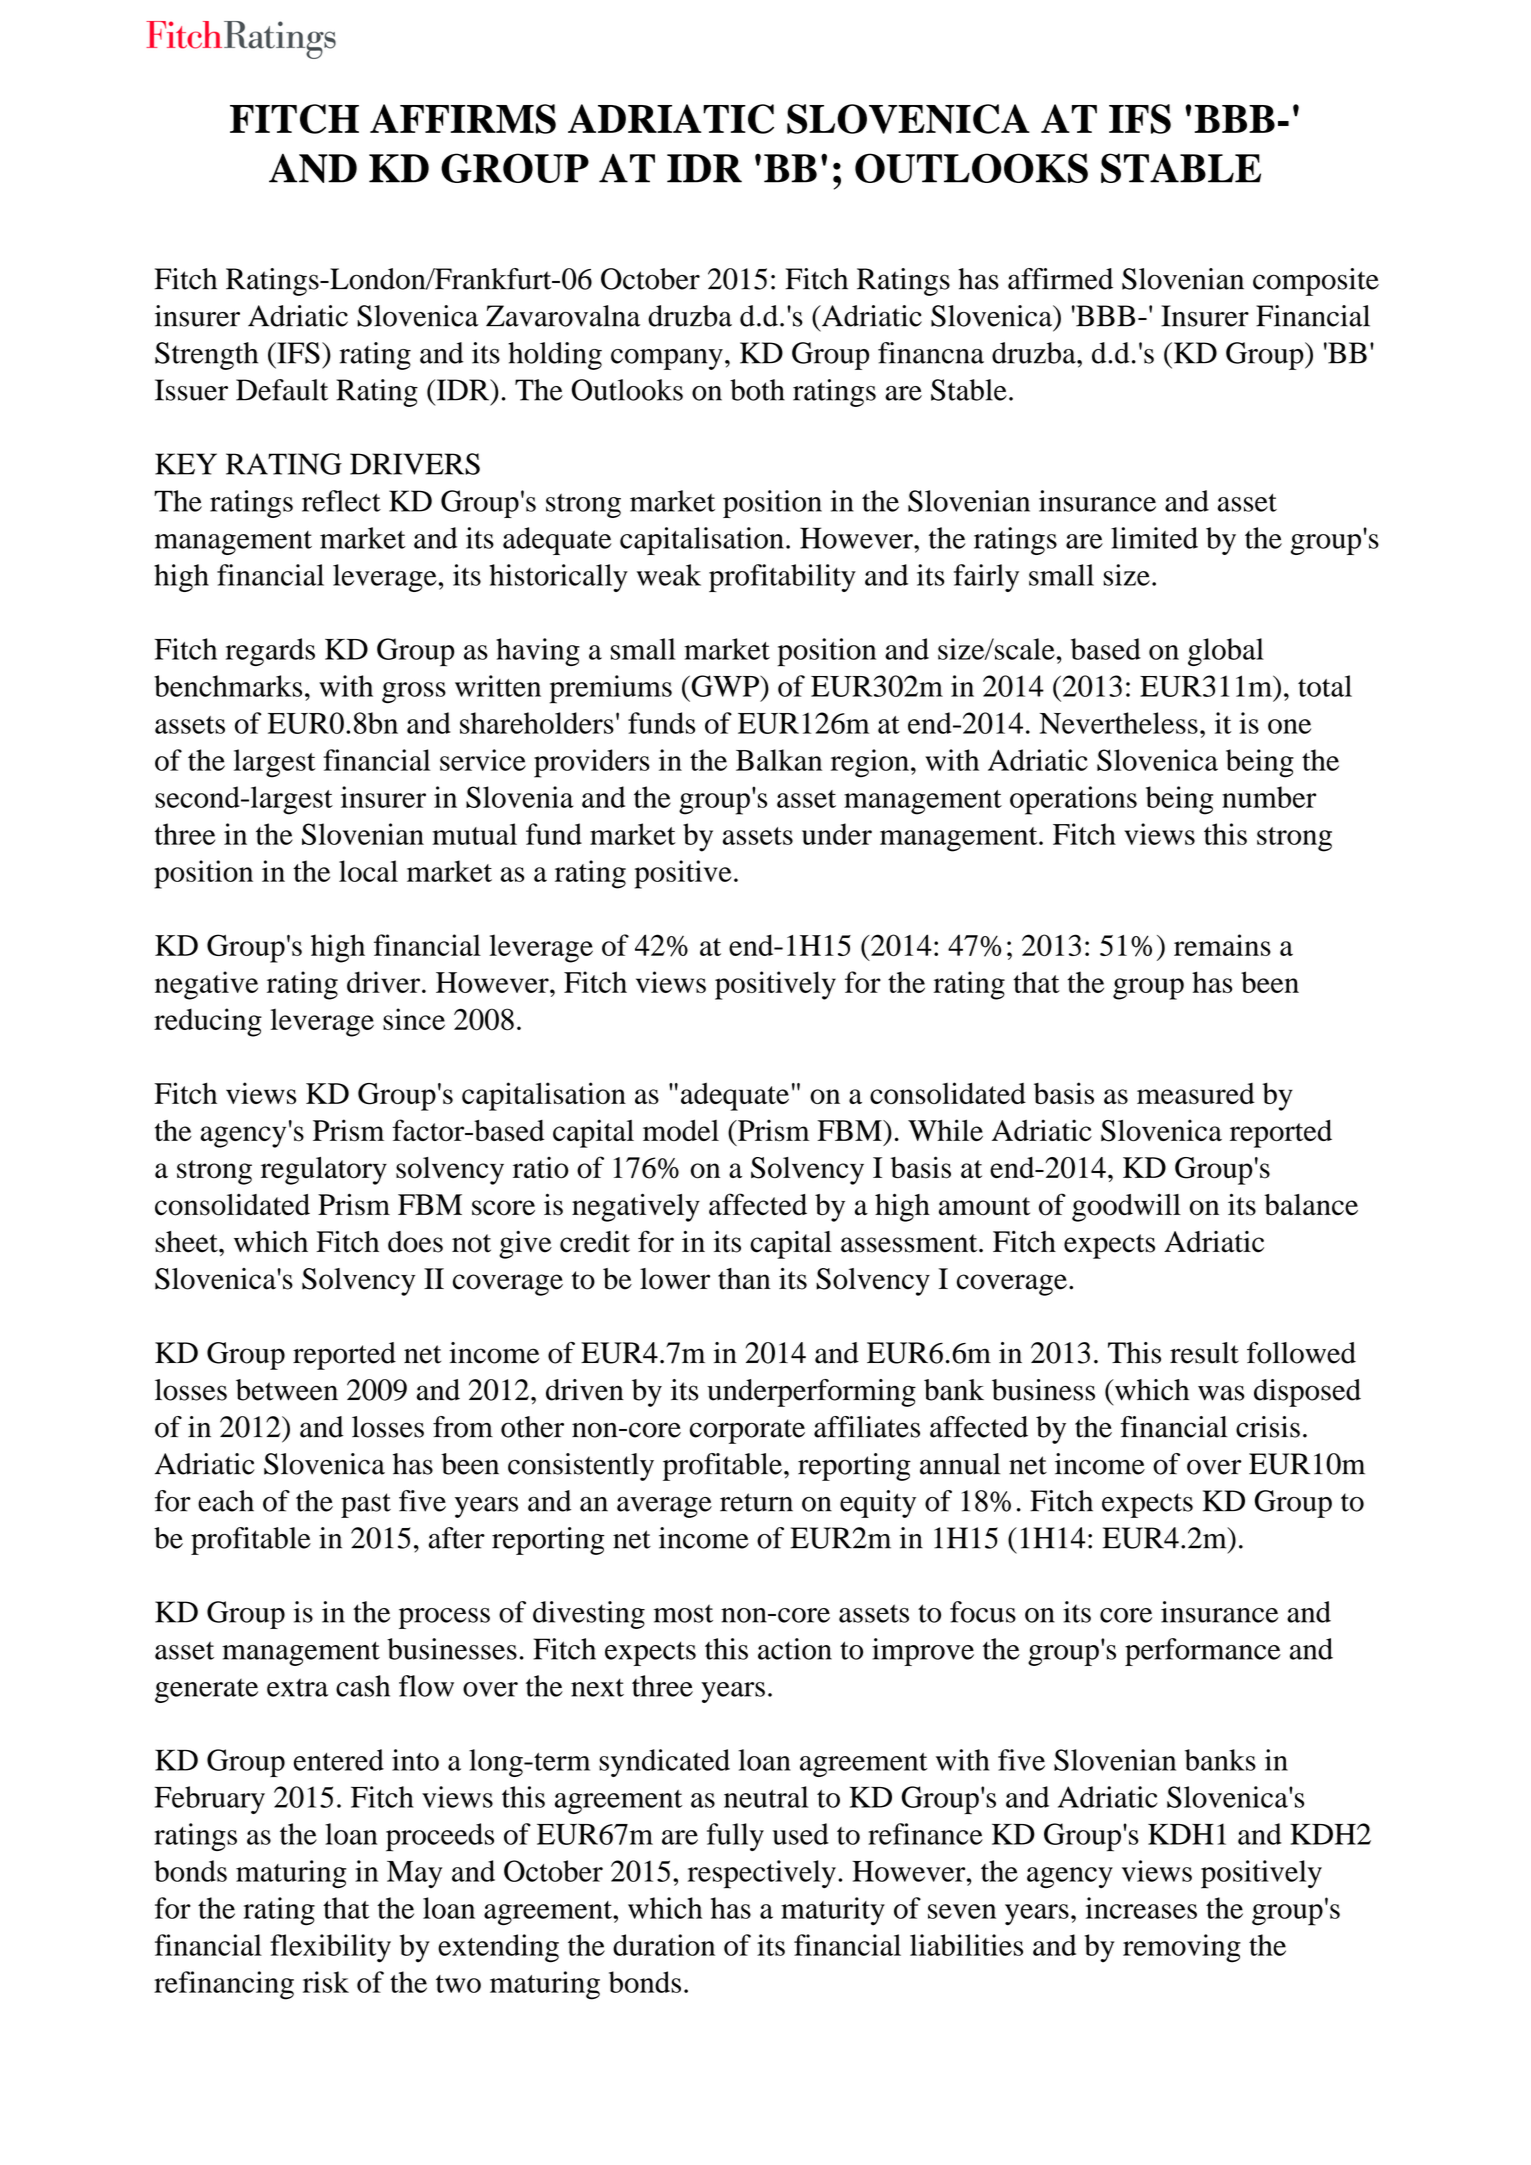  I want to click on affirmed, so click(1060, 279).
